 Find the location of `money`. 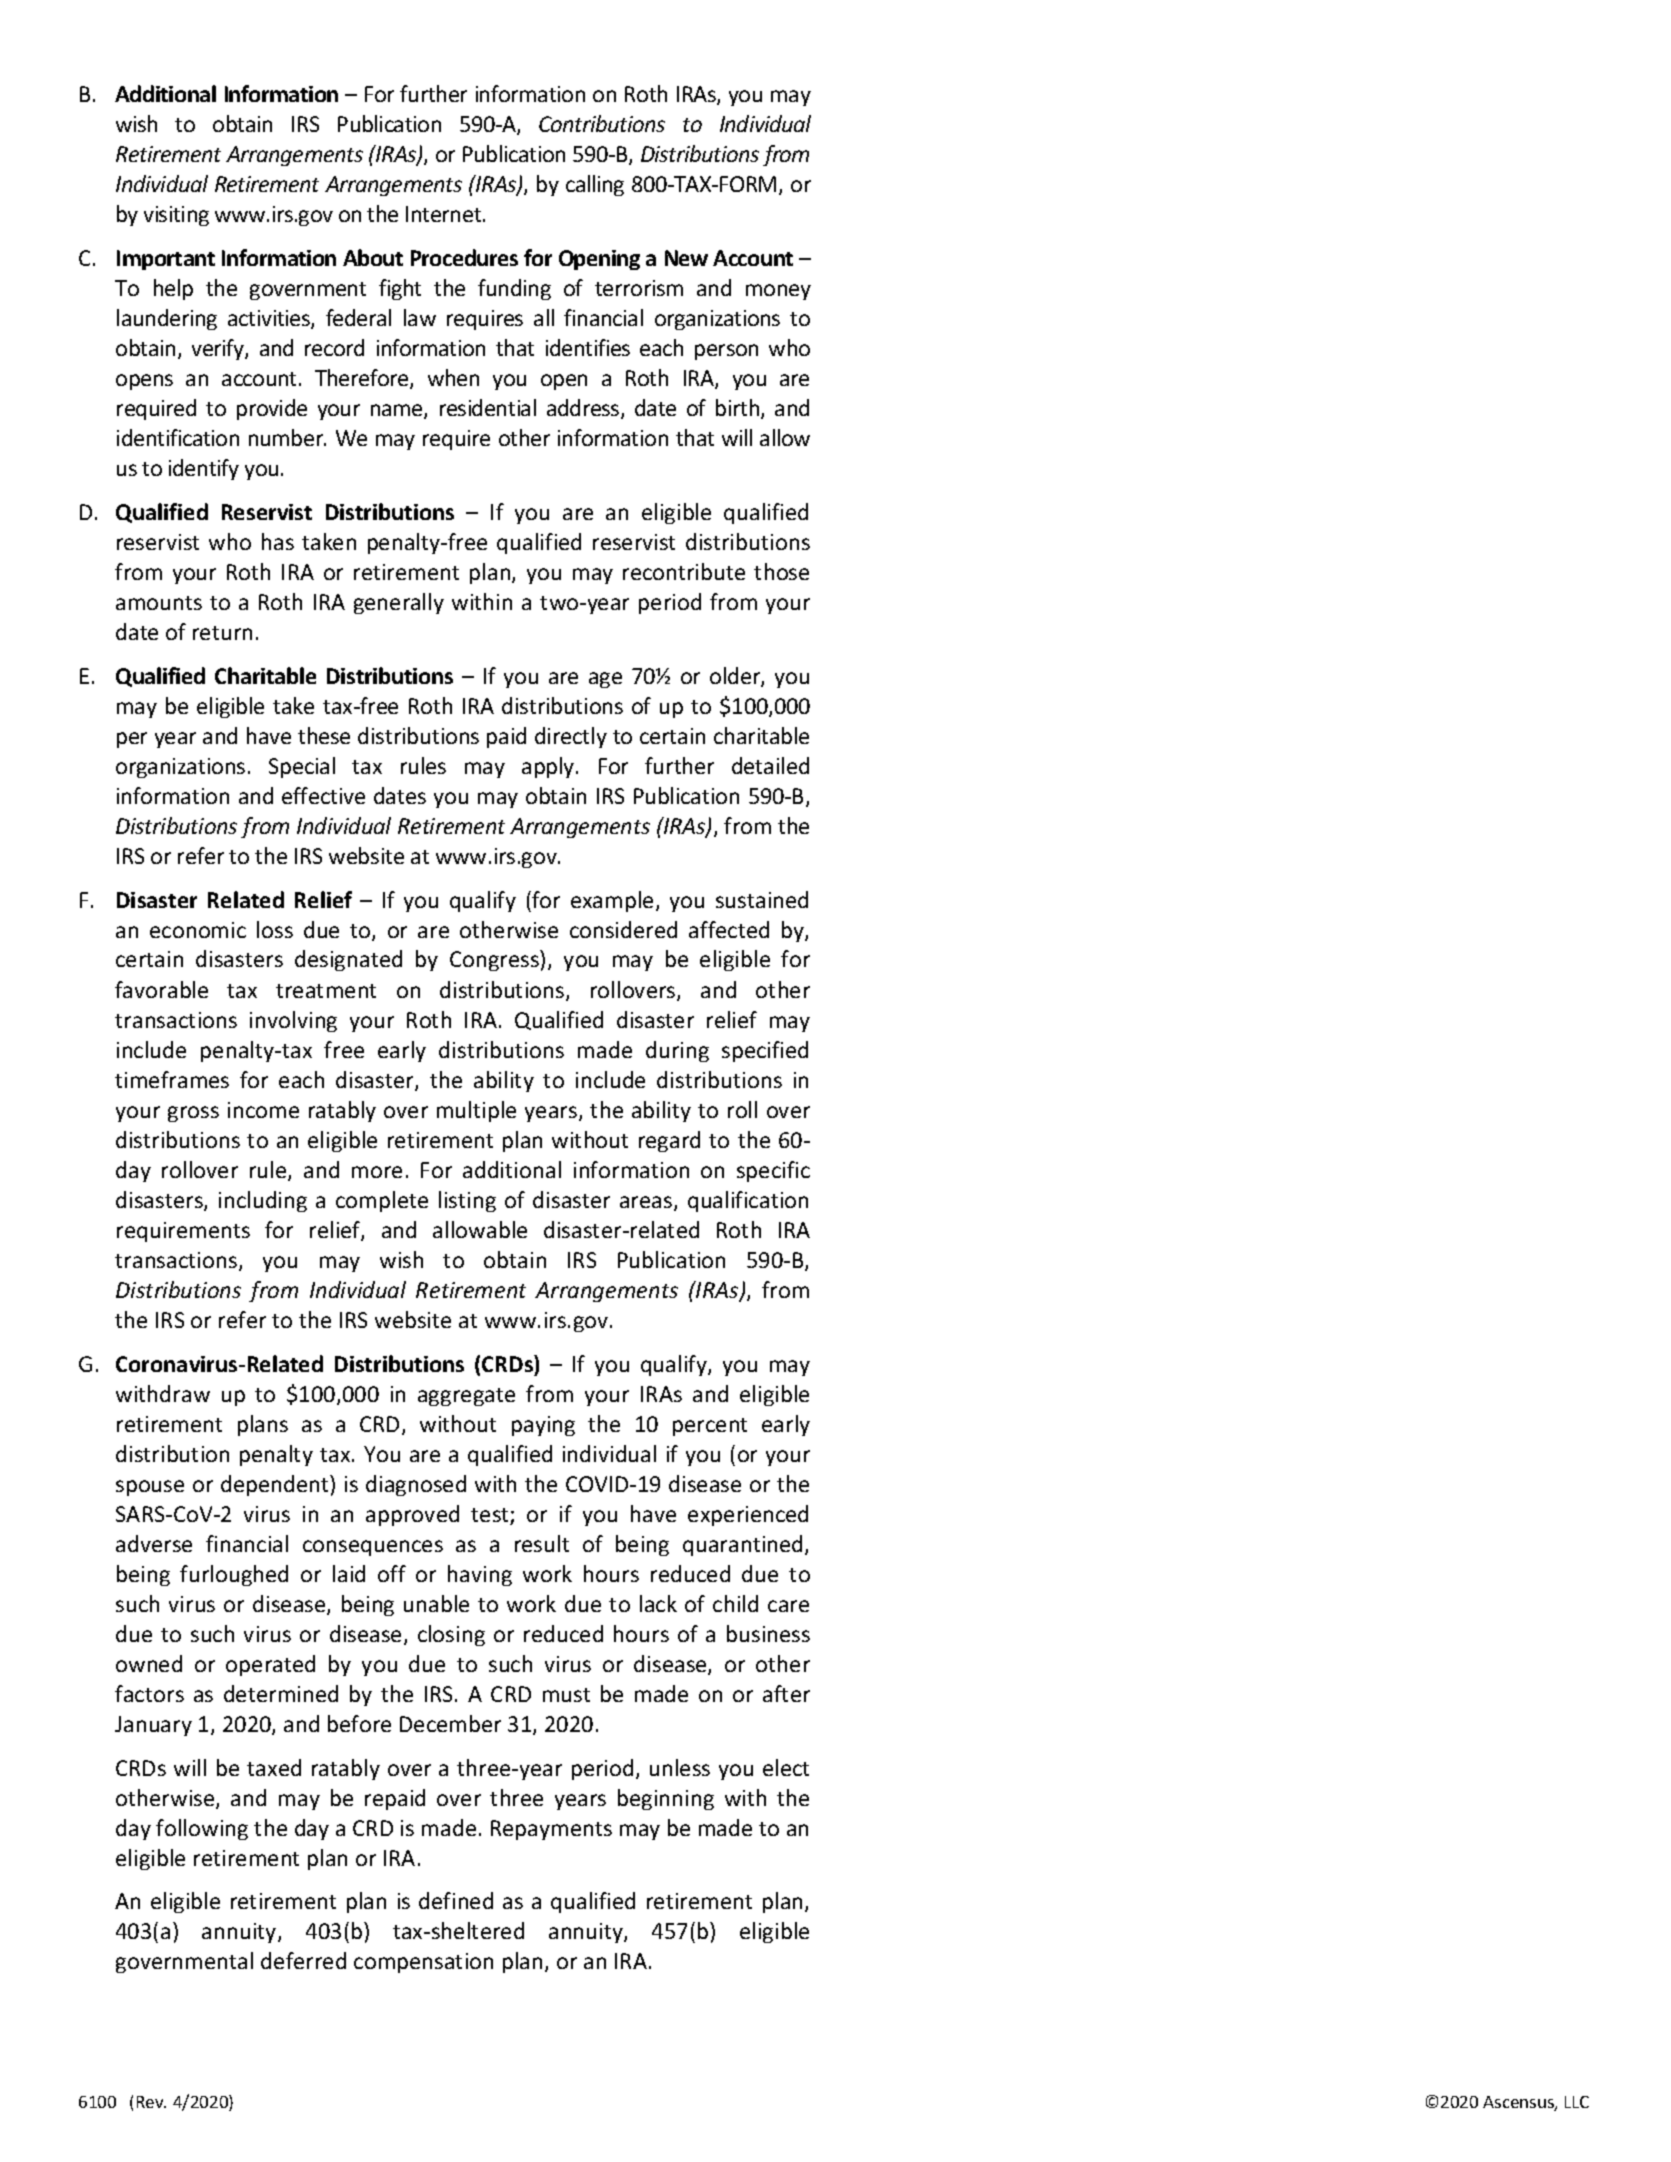

money is located at coordinates (778, 292).
